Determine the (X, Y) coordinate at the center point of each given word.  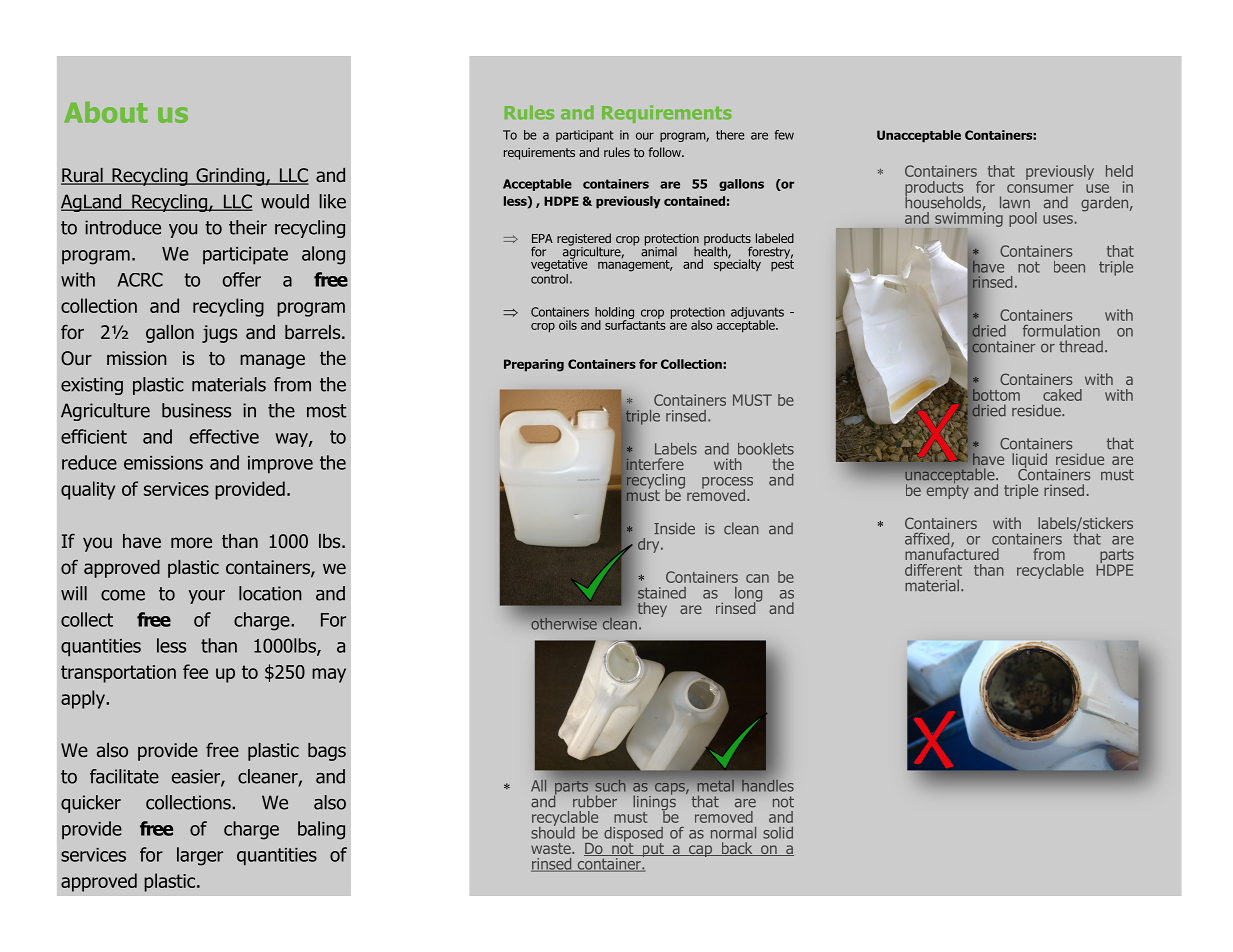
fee (195, 671)
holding (614, 314)
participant (585, 136)
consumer (1040, 188)
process (727, 484)
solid (778, 833)
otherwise (564, 624)
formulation (1061, 331)
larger (200, 856)
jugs (219, 334)
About (106, 112)
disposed (633, 835)
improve (280, 465)
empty (948, 491)
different (933, 570)
